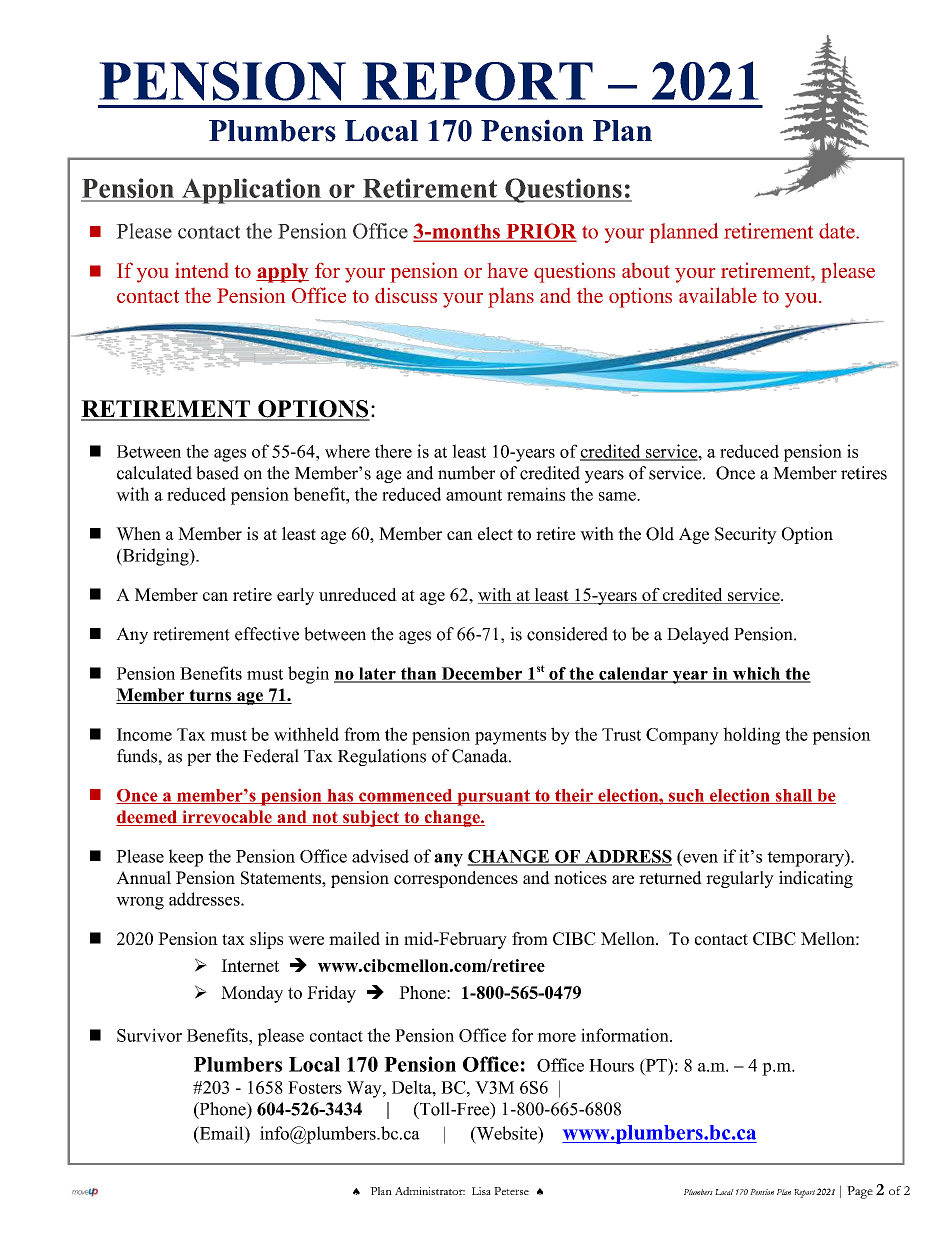 This screenshot has height=1233, width=952. What do you see at coordinates (315, 1087) in the screenshot?
I see `Fosters` at bounding box center [315, 1087].
